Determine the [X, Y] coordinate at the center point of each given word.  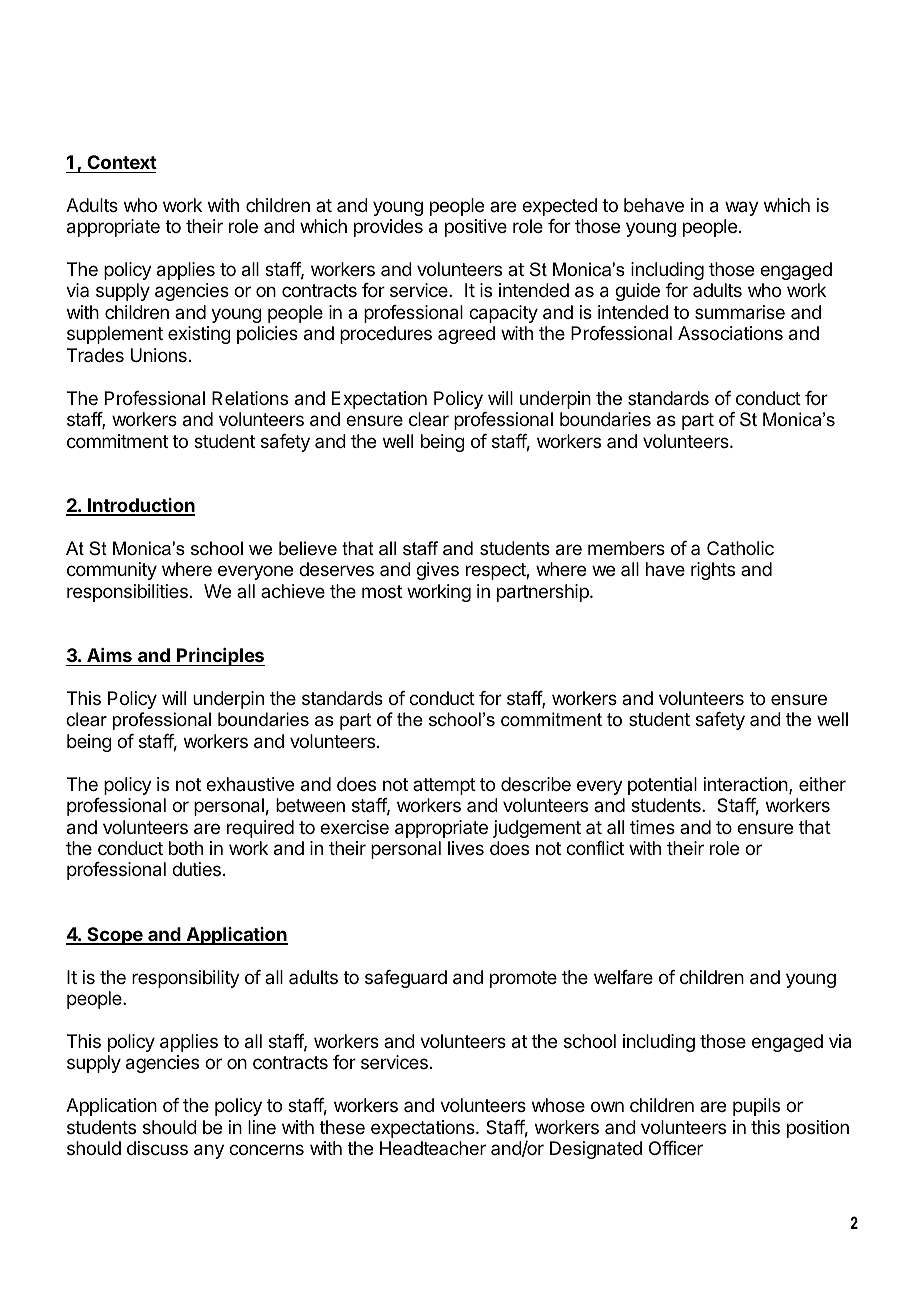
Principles [220, 657]
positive [476, 228]
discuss [157, 1148]
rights [713, 571]
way [742, 208]
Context [122, 162]
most [382, 591]
